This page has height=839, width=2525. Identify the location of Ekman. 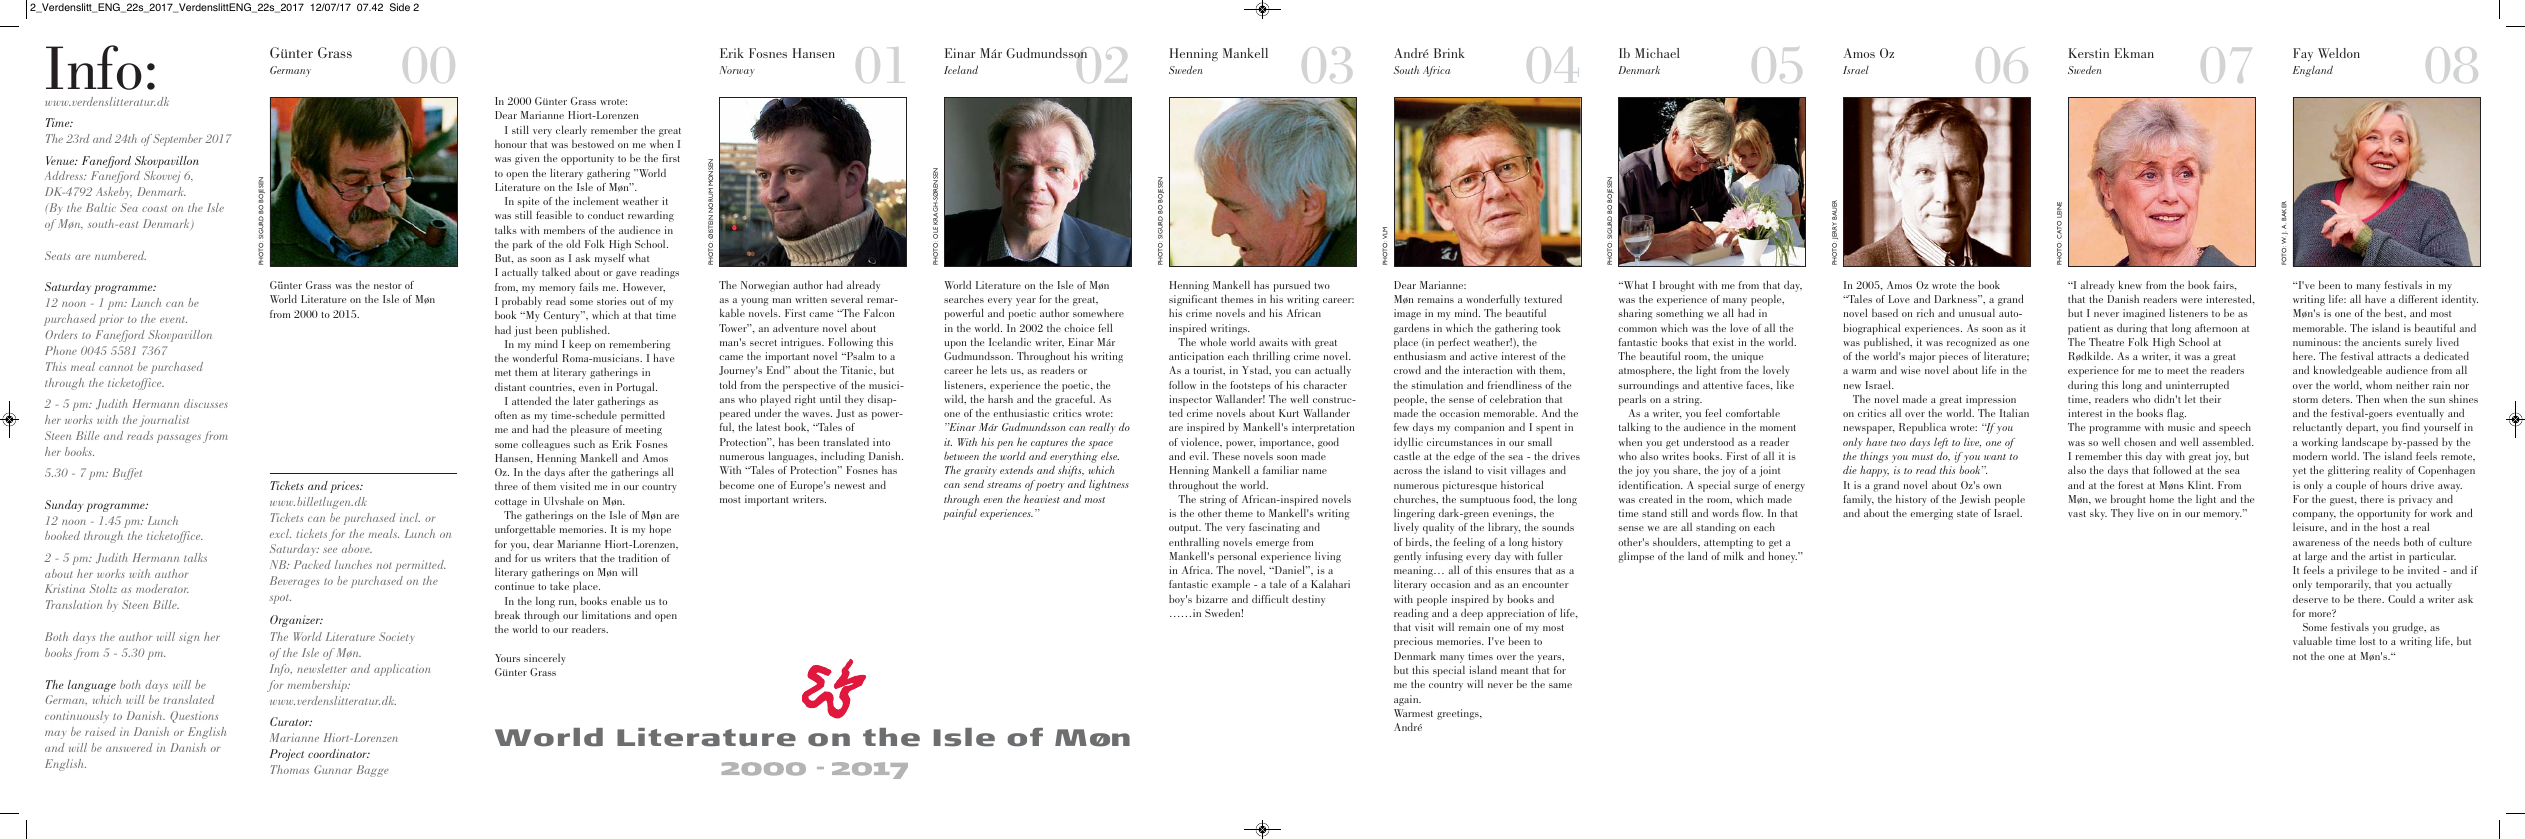
(2134, 53).
